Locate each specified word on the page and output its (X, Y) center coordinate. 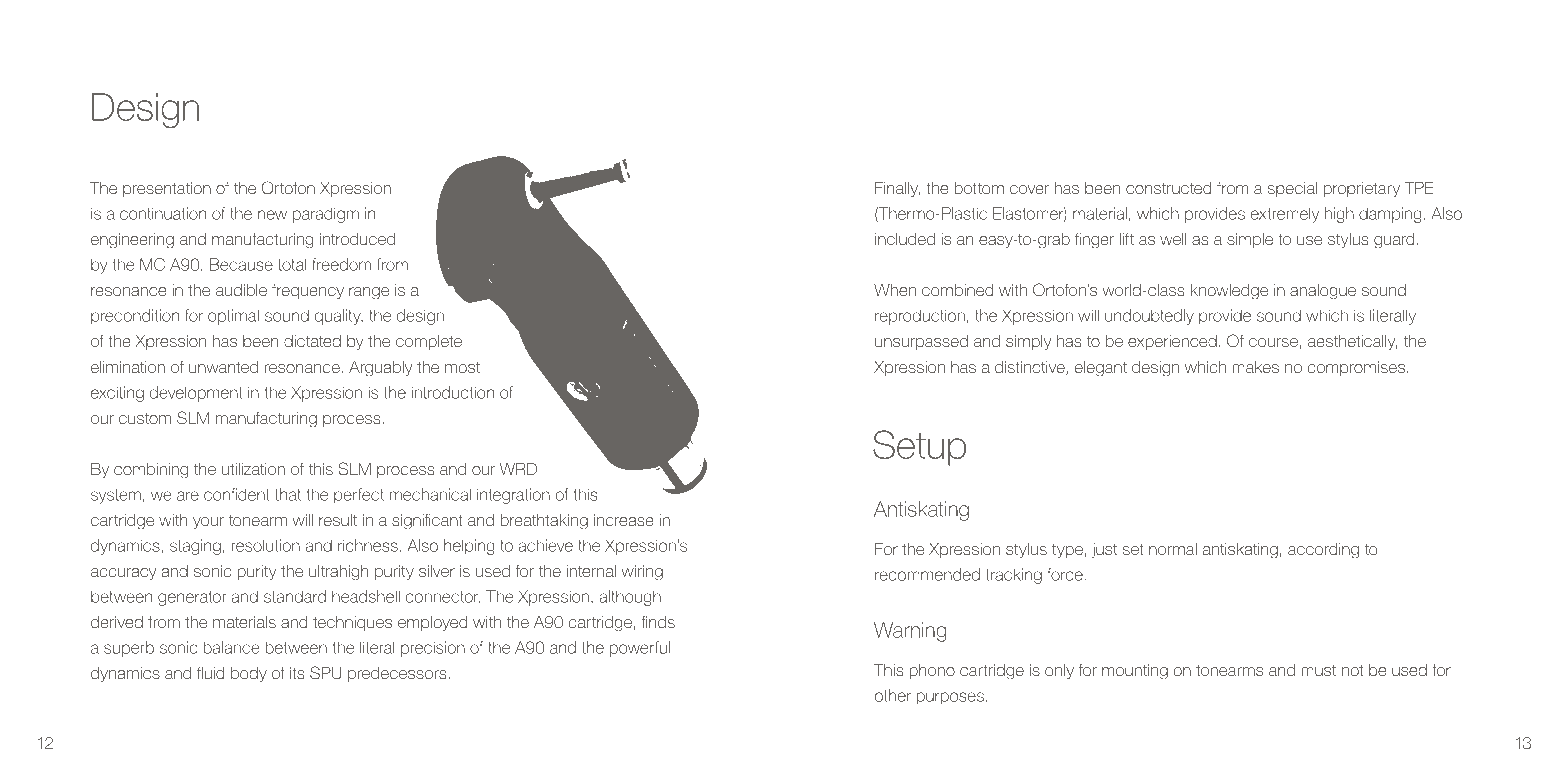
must (1318, 670)
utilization (253, 469)
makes (1255, 367)
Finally (897, 189)
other (893, 695)
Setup (919, 448)
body (249, 674)
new (272, 215)
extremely (1285, 215)
